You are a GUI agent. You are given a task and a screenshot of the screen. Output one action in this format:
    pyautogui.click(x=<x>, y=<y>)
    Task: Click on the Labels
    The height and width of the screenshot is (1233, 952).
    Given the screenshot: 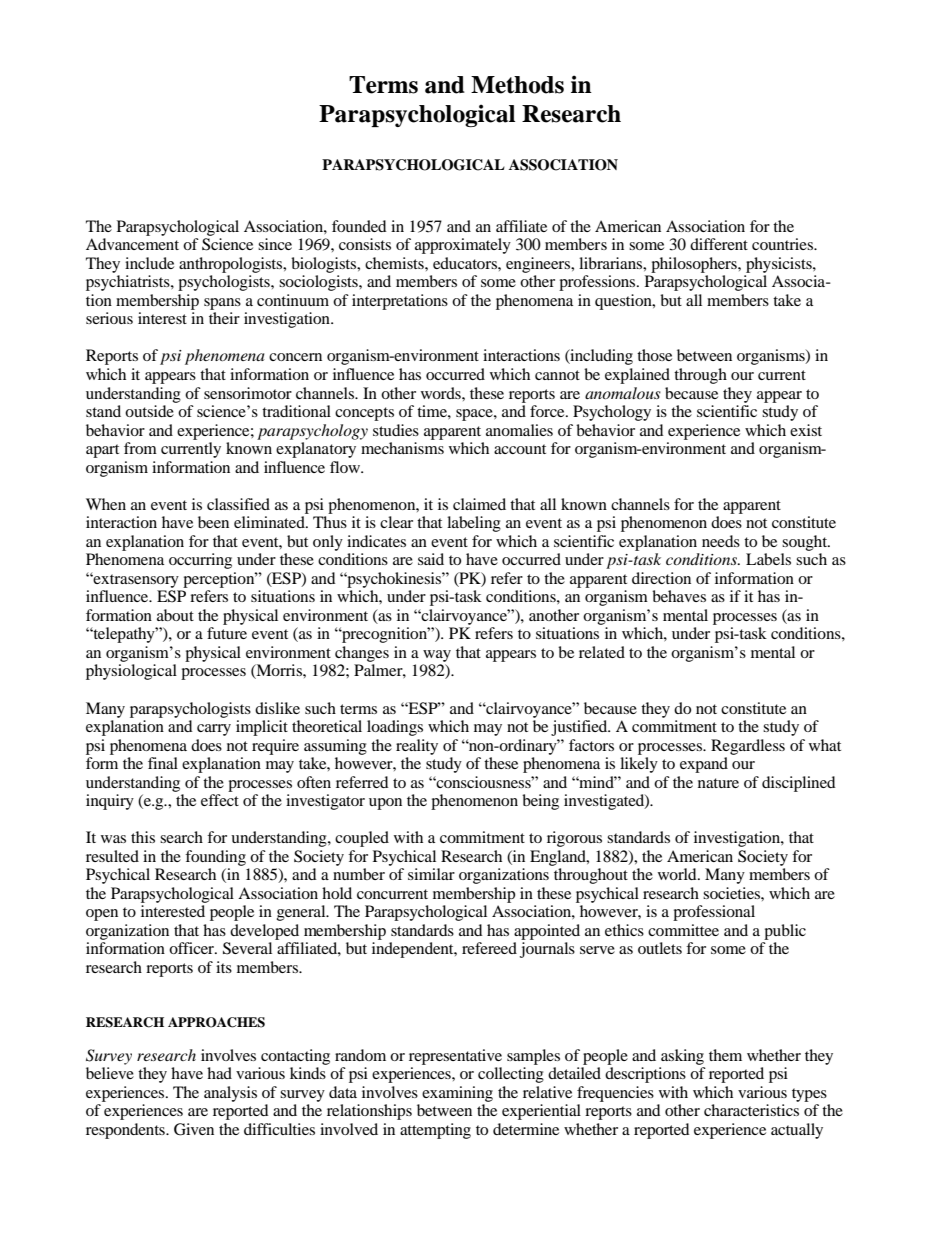 What is the action you would take?
    pyautogui.click(x=768, y=559)
